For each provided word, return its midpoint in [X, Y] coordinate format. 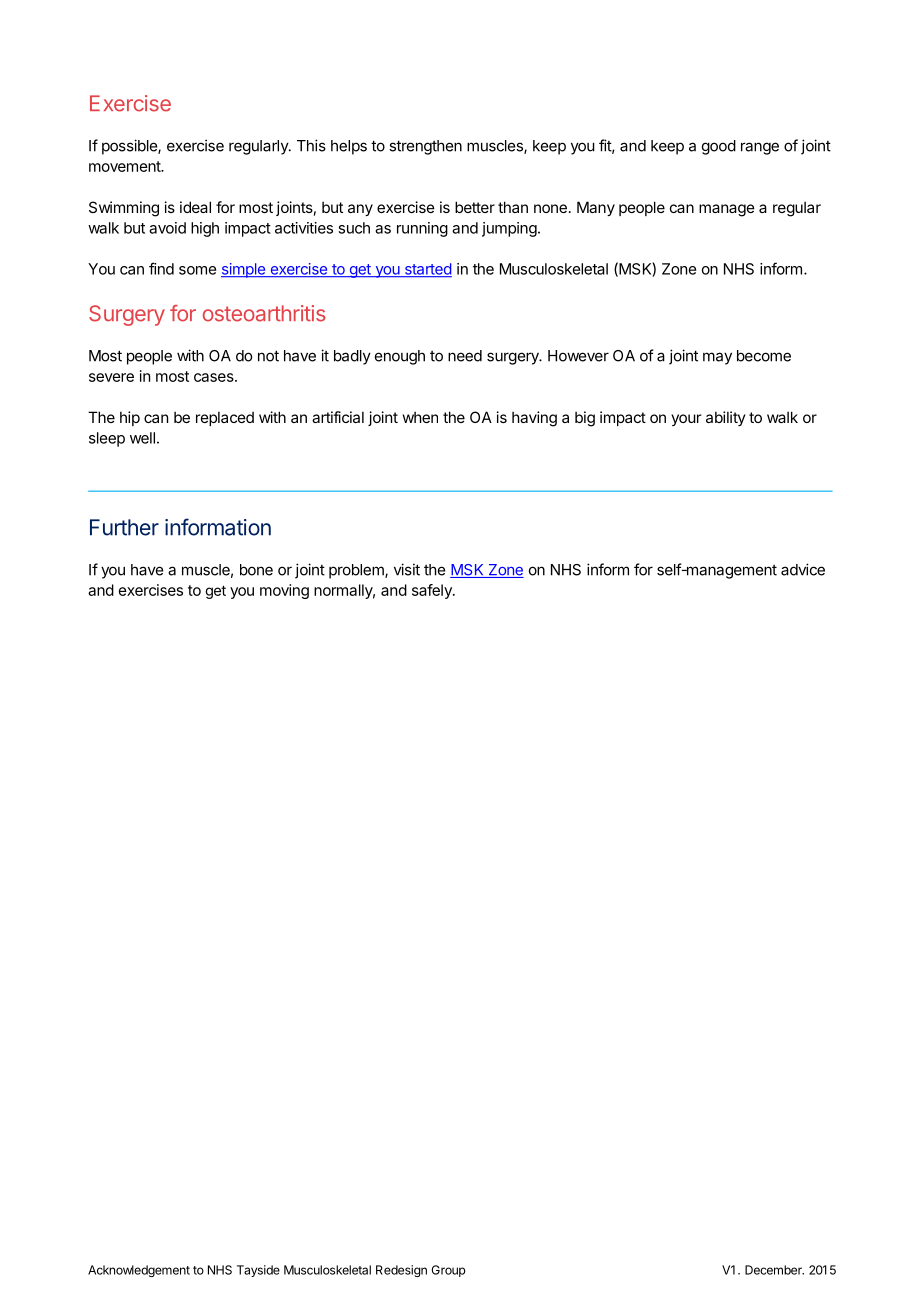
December [774, 1270]
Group [449, 1271]
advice [803, 569]
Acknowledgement [139, 1271]
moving [284, 591]
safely [433, 591]
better [475, 207]
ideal [195, 207]
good [719, 147]
